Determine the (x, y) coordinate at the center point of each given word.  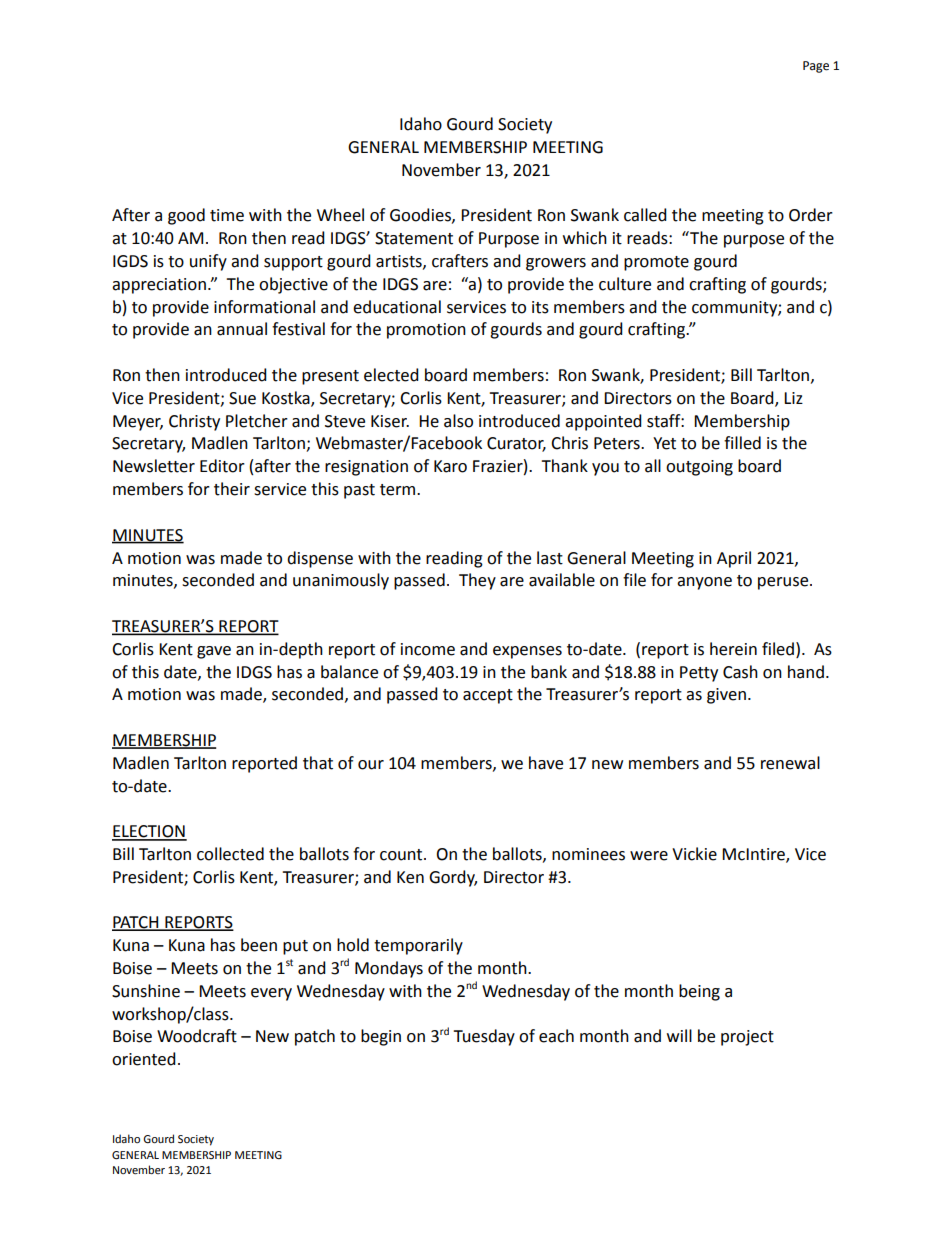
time (227, 215)
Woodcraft (197, 1036)
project (747, 1038)
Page (816, 67)
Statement (414, 238)
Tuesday (484, 1037)
